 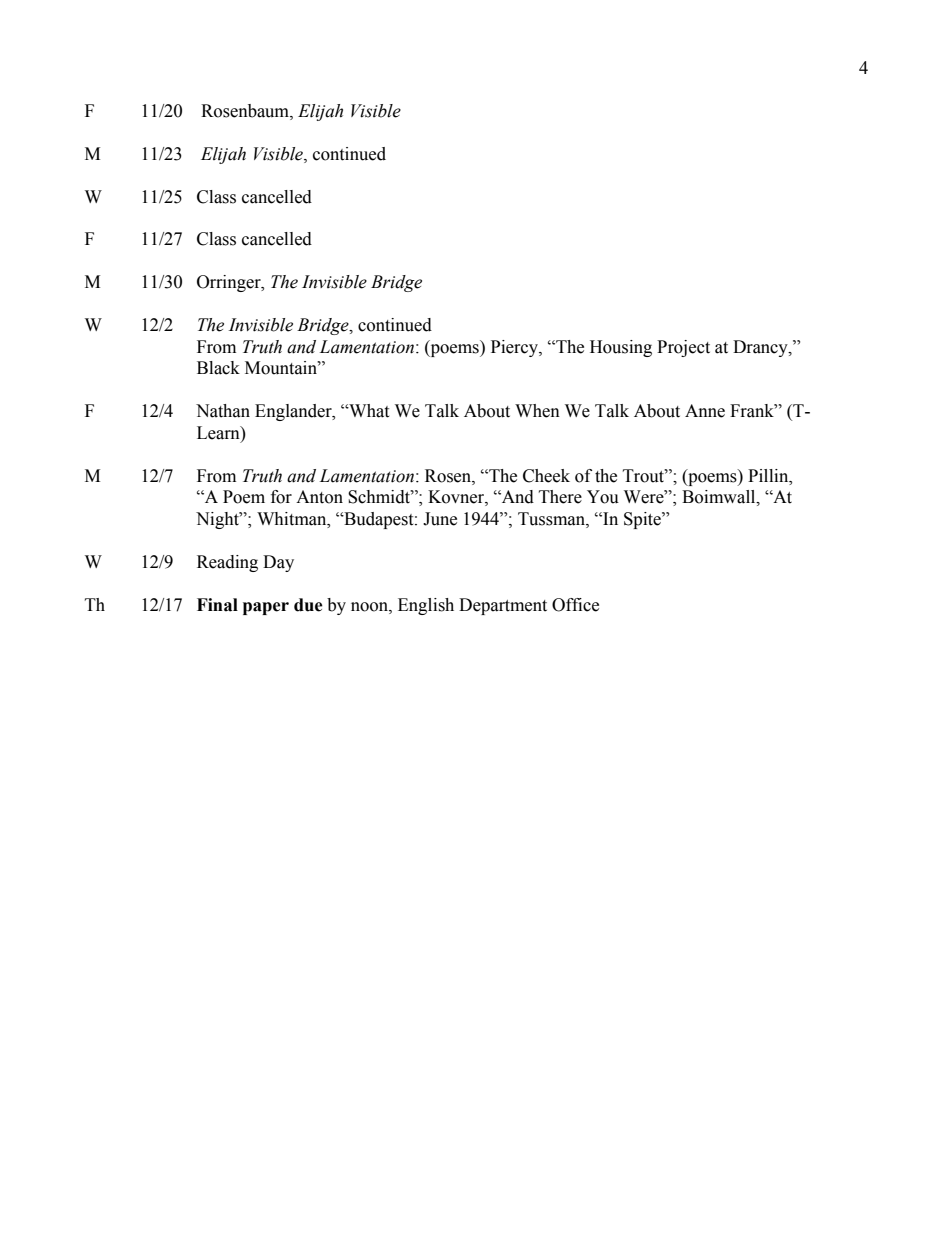 What do you see at coordinates (546, 476) in the document?
I see `Cheek` at bounding box center [546, 476].
